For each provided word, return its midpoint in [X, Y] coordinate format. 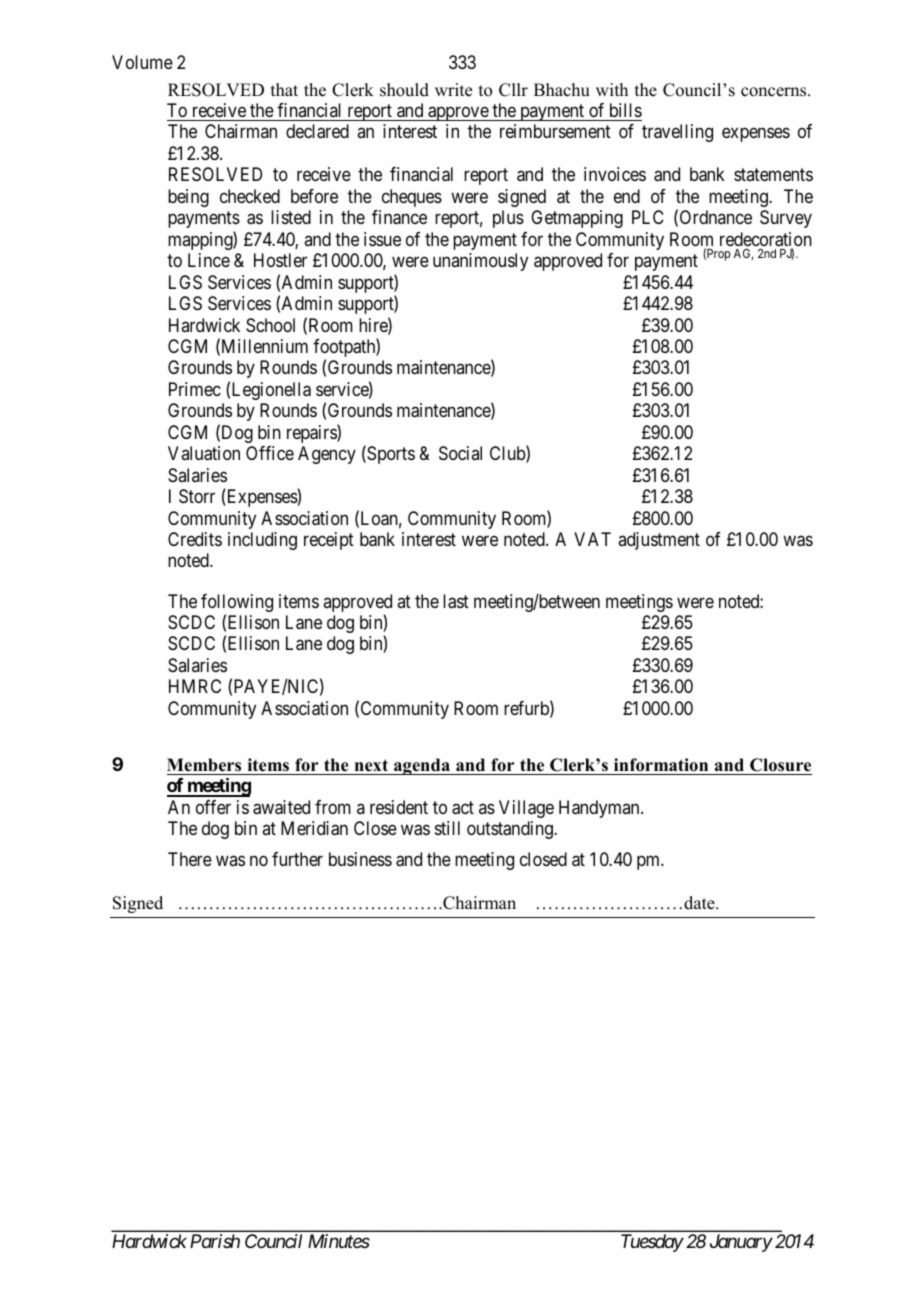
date [700, 903]
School [270, 325]
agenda [422, 766]
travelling [677, 133]
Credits [195, 539]
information [661, 765]
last [456, 601]
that [284, 89]
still [447, 828]
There [190, 859]
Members [204, 765]
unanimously [480, 262]
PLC [648, 217]
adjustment [659, 541]
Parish [215, 1241]
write [453, 90]
